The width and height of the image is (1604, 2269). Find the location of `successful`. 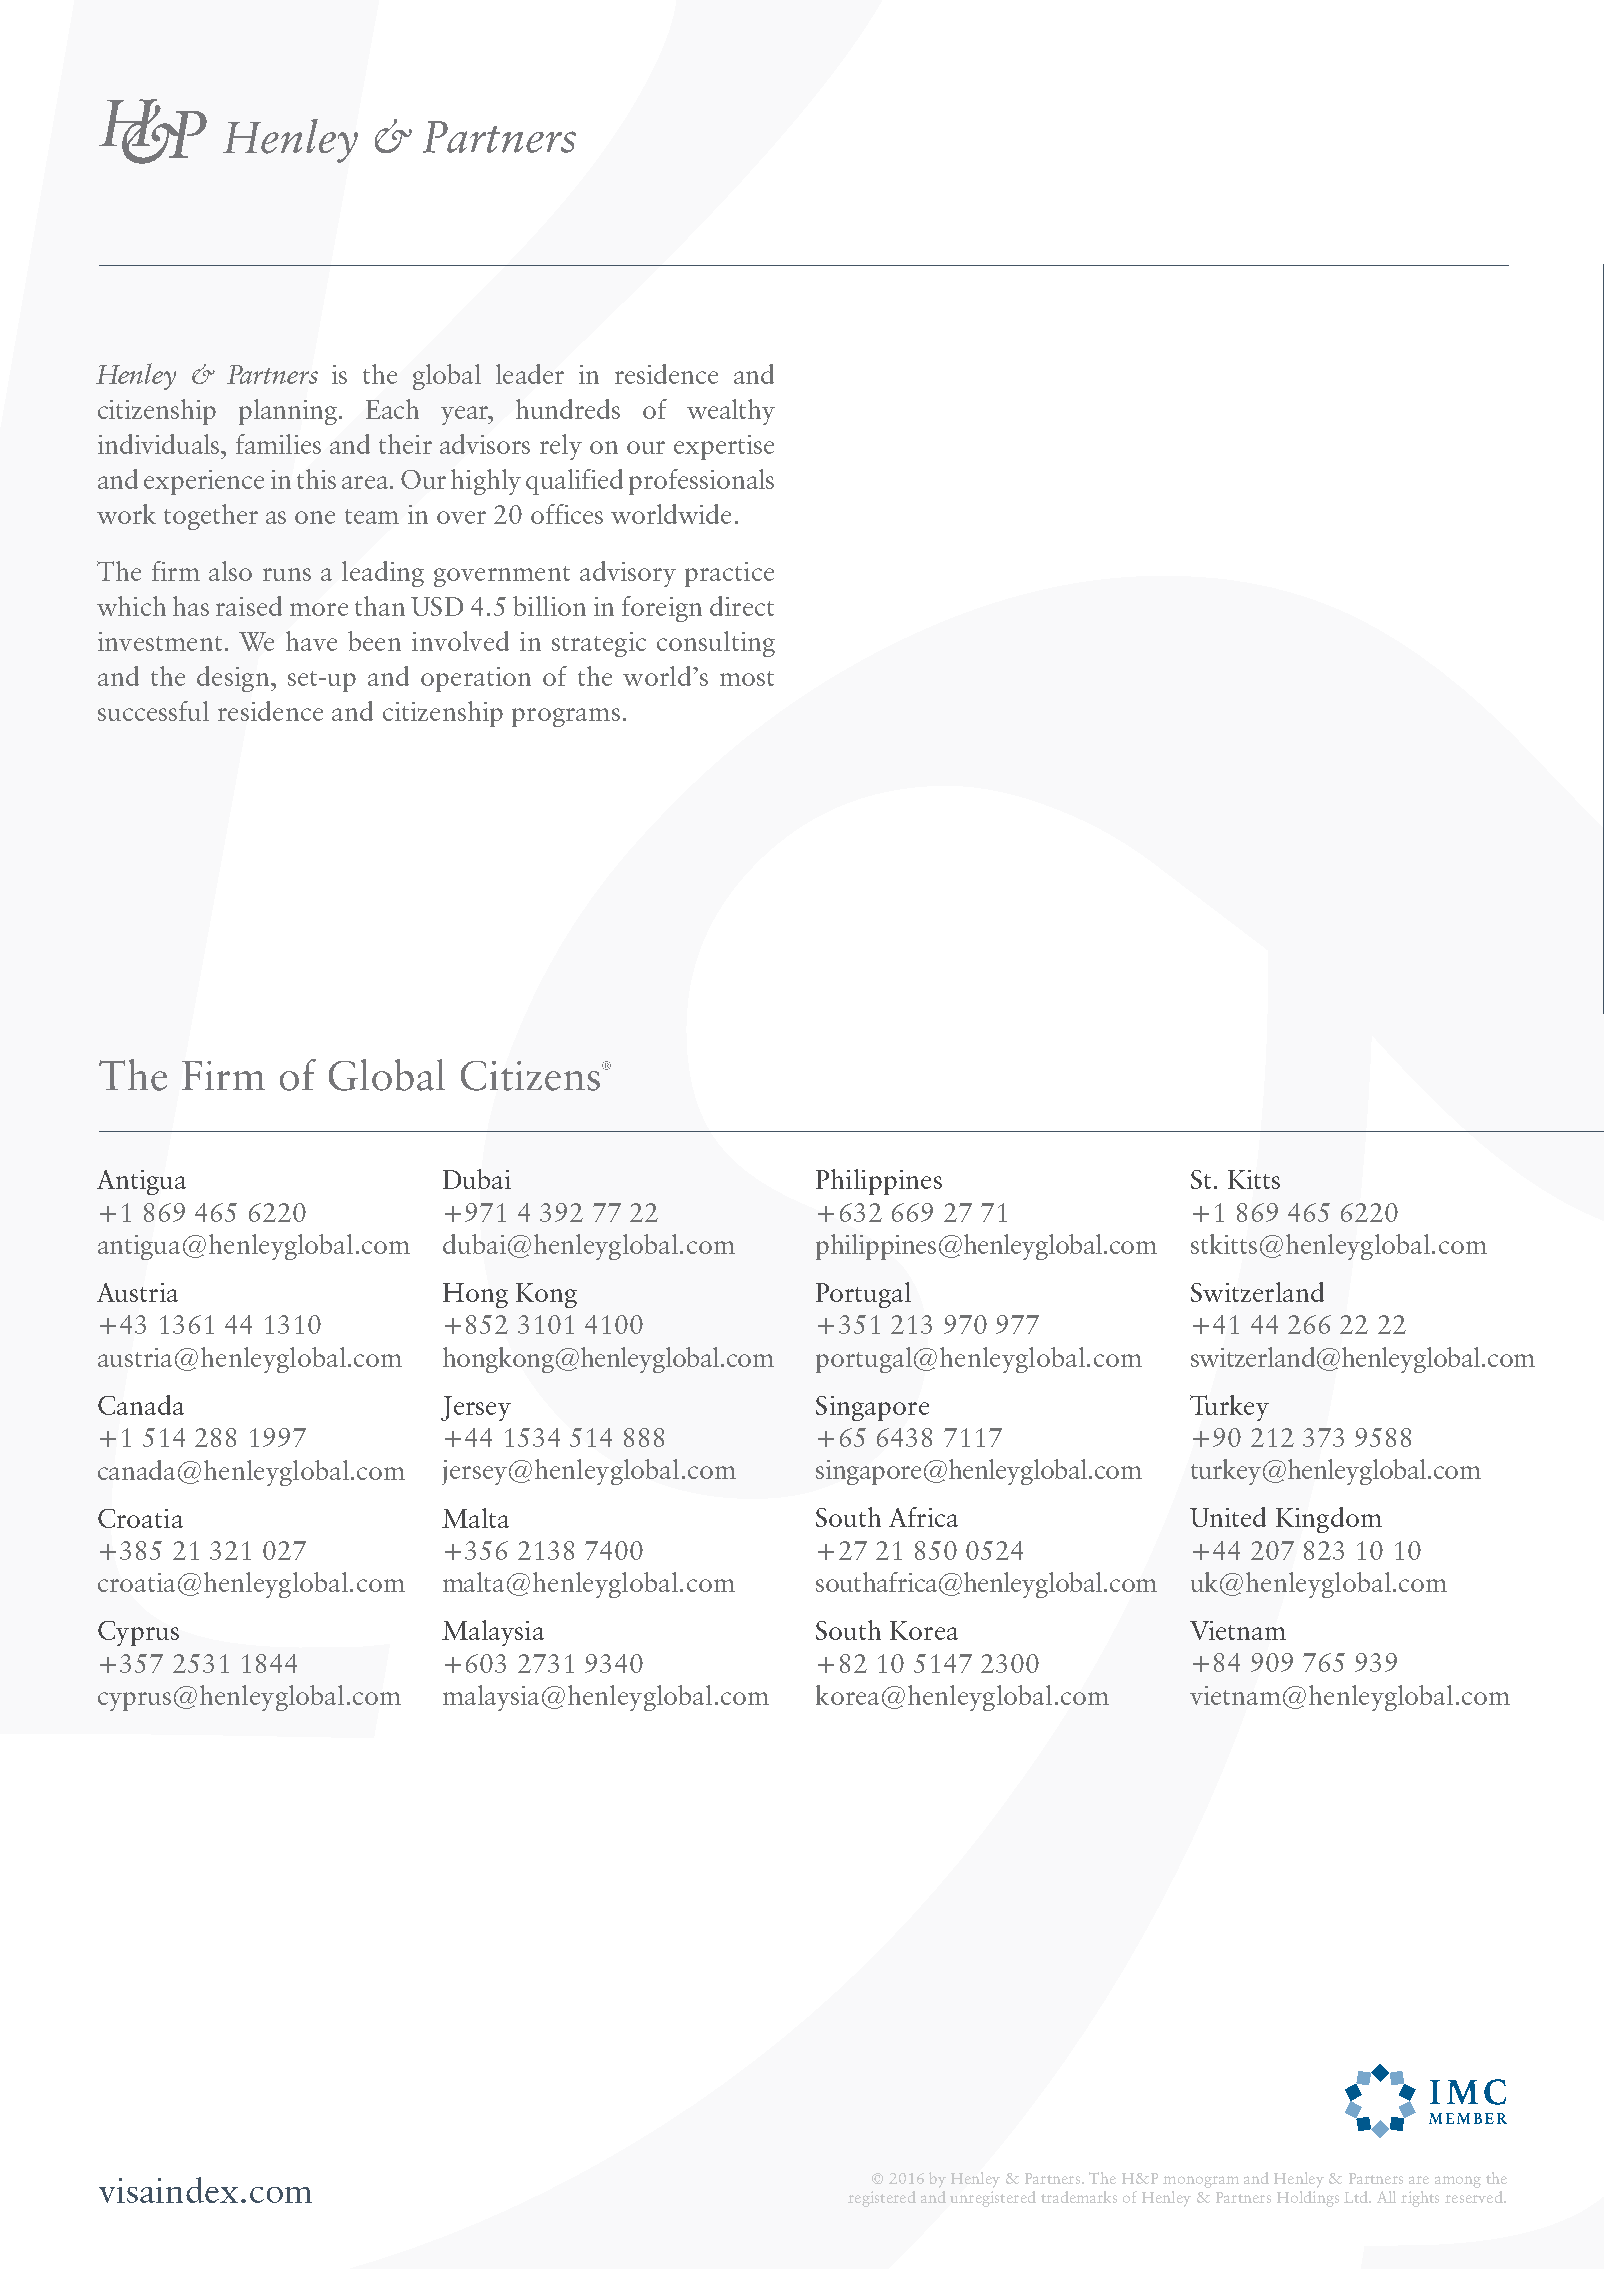

successful is located at coordinates (153, 711).
